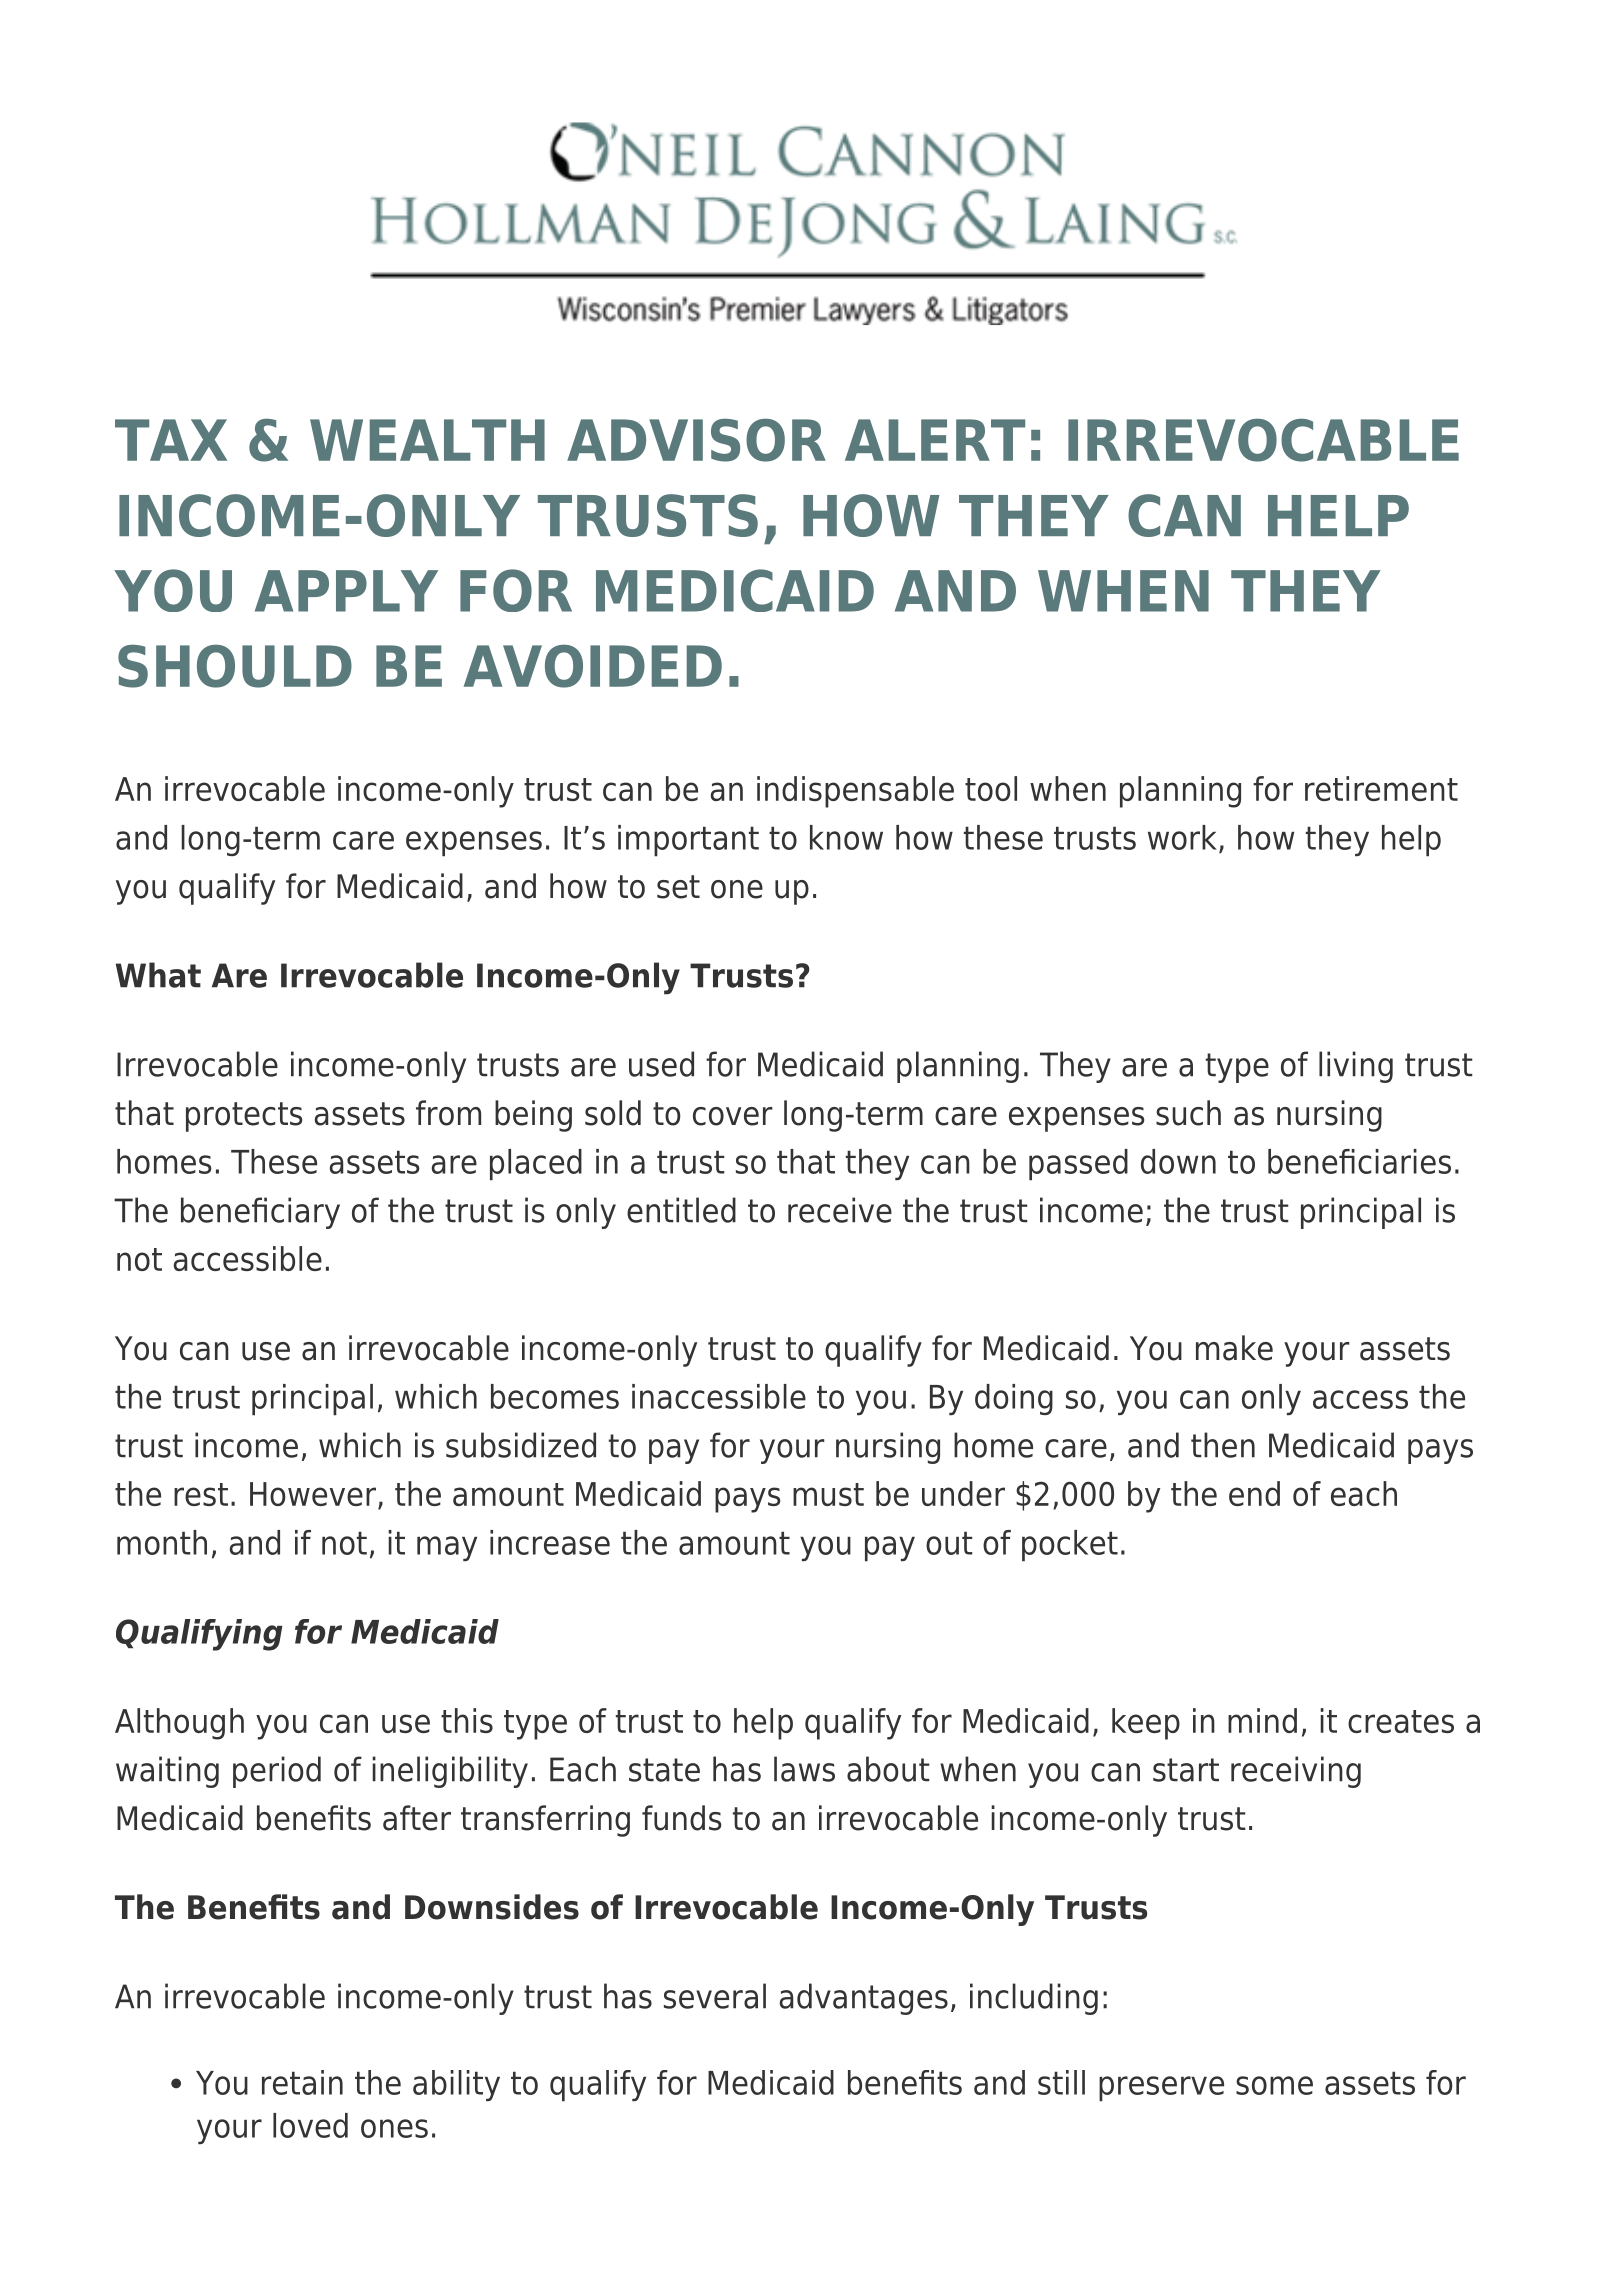 Image resolution: width=1608 pixels, height=2274 pixels. What do you see at coordinates (828, 1494) in the screenshot?
I see `must` at bounding box center [828, 1494].
